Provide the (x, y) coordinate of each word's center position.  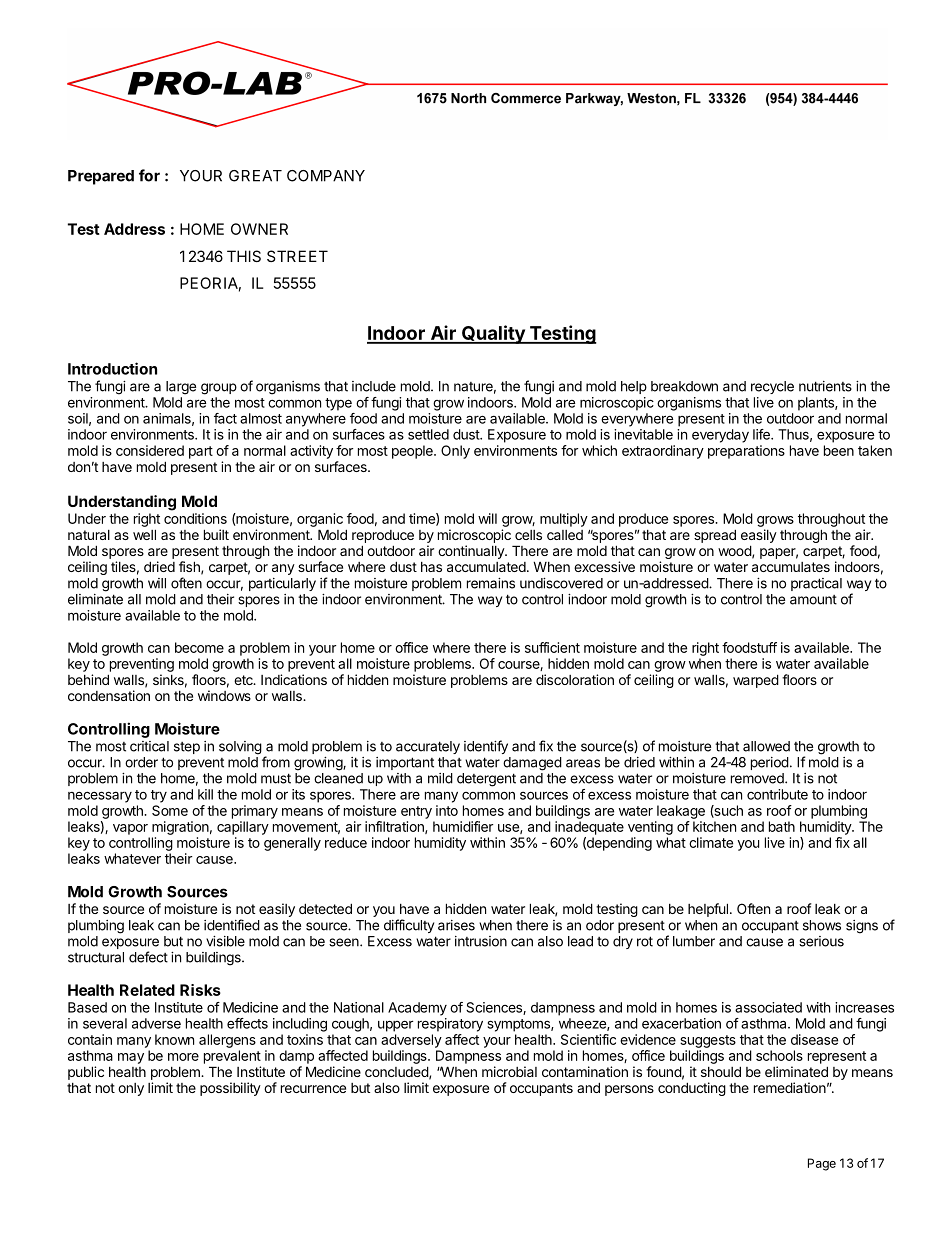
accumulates (791, 567)
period (770, 763)
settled (428, 434)
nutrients (825, 386)
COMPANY (326, 176)
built (216, 534)
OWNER (259, 229)
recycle (772, 387)
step (187, 748)
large (181, 388)
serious (821, 941)
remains (491, 583)
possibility (230, 1089)
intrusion (481, 941)
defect (148, 957)
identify (486, 747)
